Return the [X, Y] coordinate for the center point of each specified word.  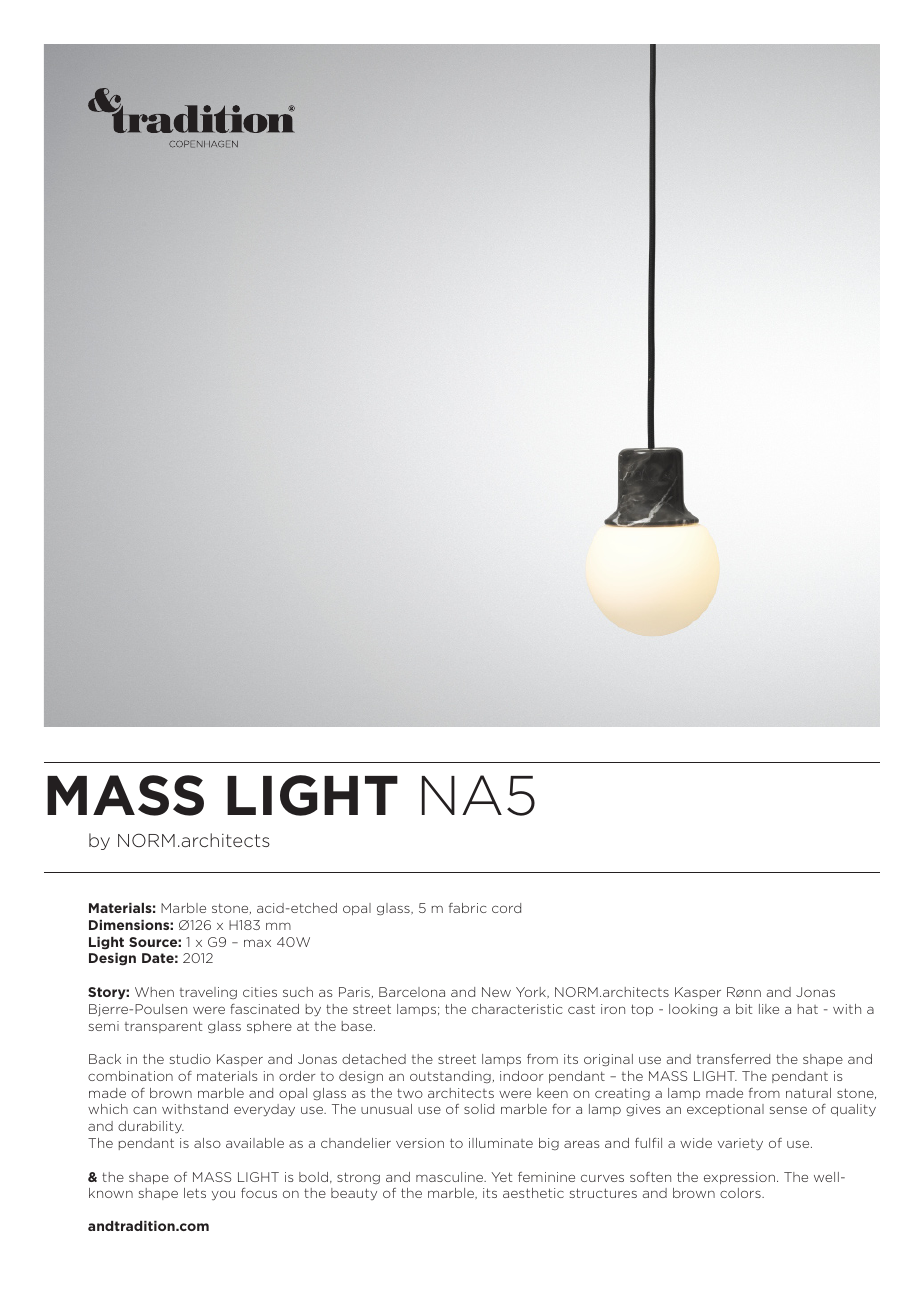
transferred [733, 1059]
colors [741, 1193]
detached [374, 1059]
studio [190, 1059]
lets [195, 1193]
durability [151, 1127]
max [257, 943]
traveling [208, 993]
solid [479, 1109]
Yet [502, 1177]
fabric [468, 908]
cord [506, 908]
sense [788, 1110]
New [496, 992]
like [769, 1009]
